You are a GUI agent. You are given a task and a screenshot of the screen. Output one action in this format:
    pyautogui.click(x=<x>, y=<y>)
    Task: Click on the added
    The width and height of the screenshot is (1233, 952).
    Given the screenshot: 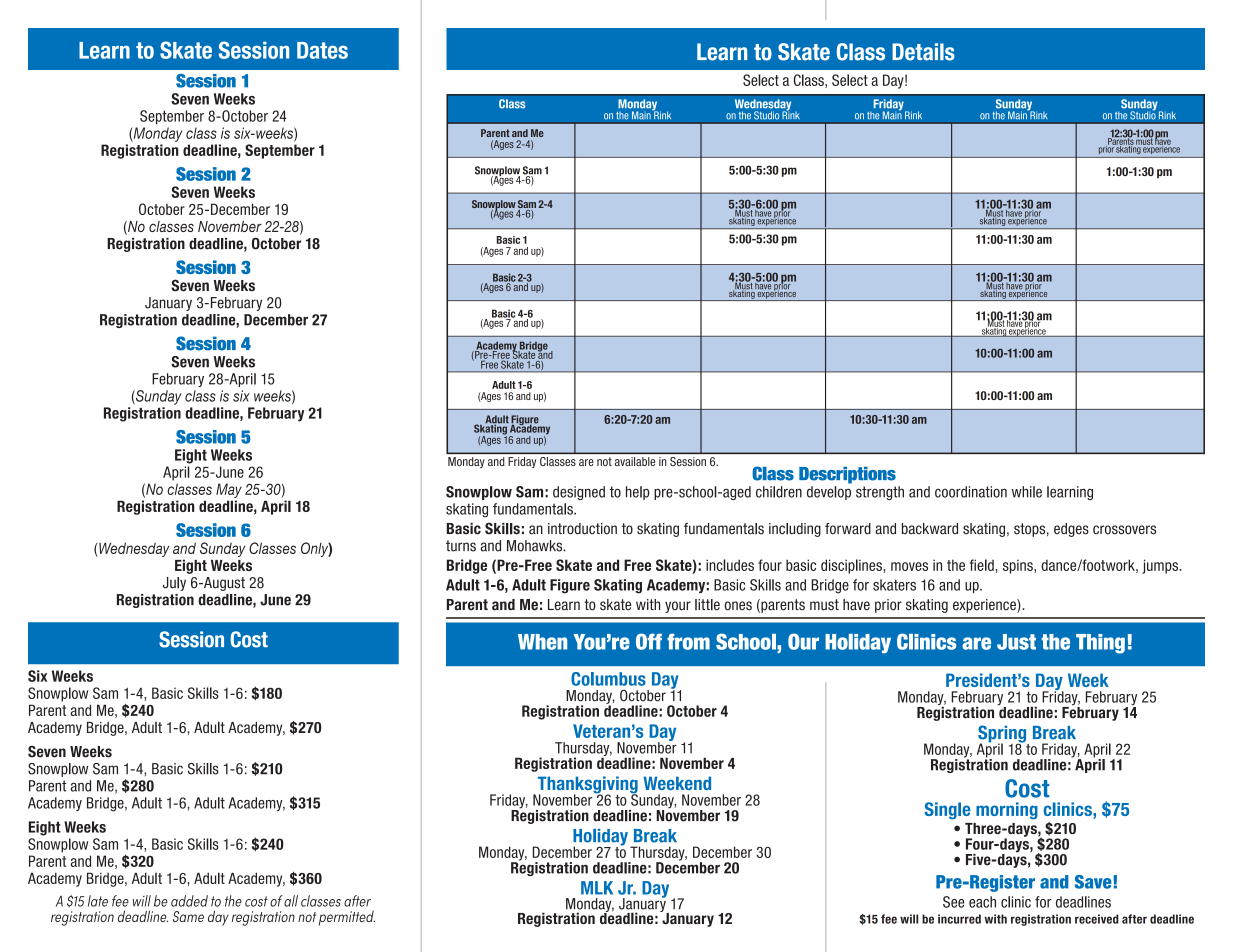 What is the action you would take?
    pyautogui.click(x=189, y=901)
